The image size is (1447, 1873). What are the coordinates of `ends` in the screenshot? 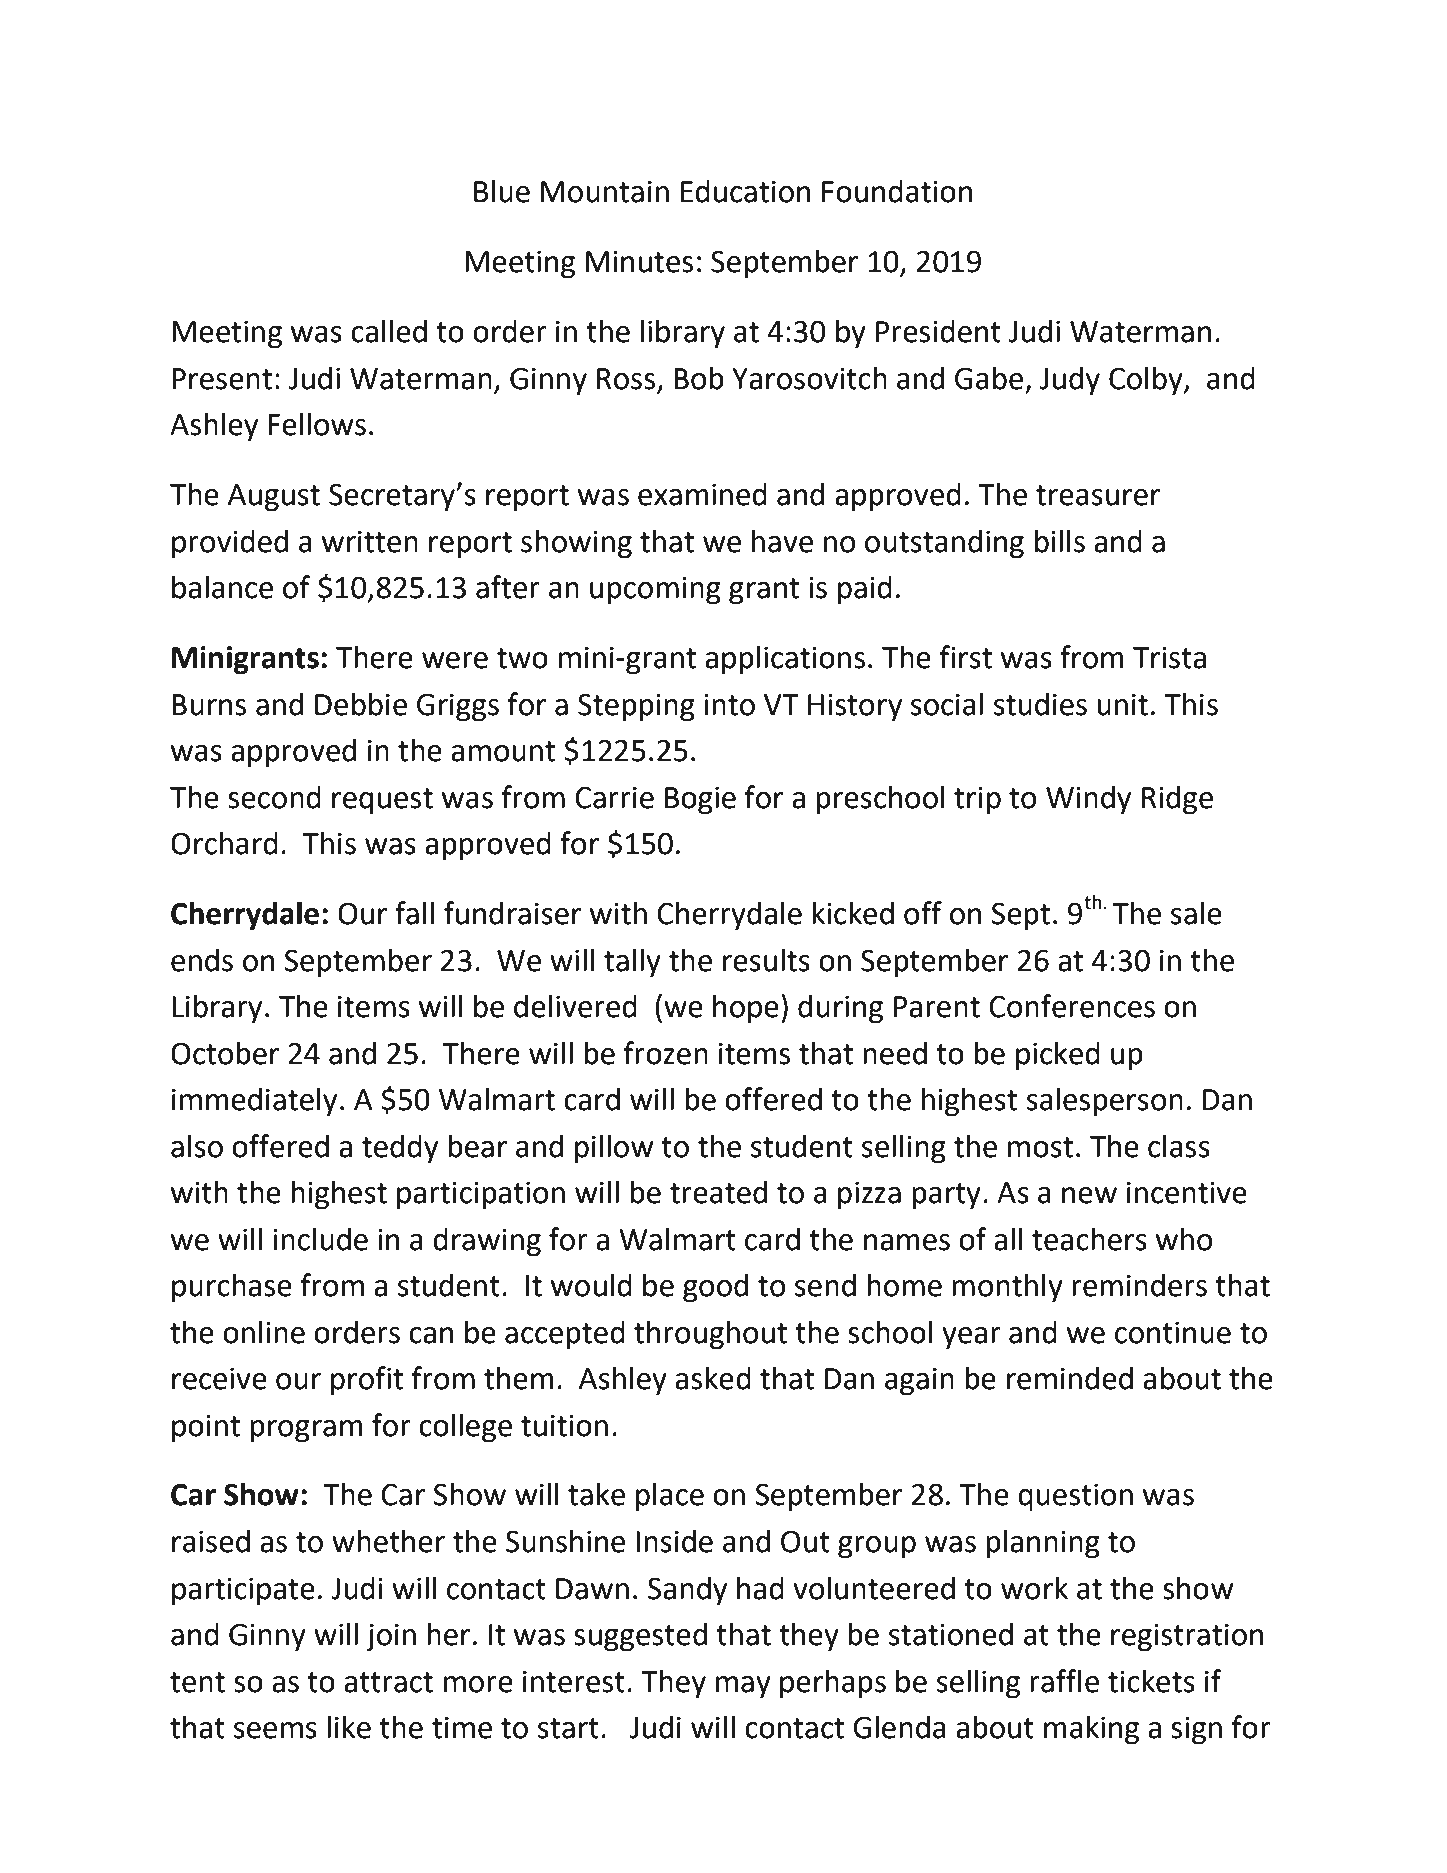 It's located at (202, 960).
